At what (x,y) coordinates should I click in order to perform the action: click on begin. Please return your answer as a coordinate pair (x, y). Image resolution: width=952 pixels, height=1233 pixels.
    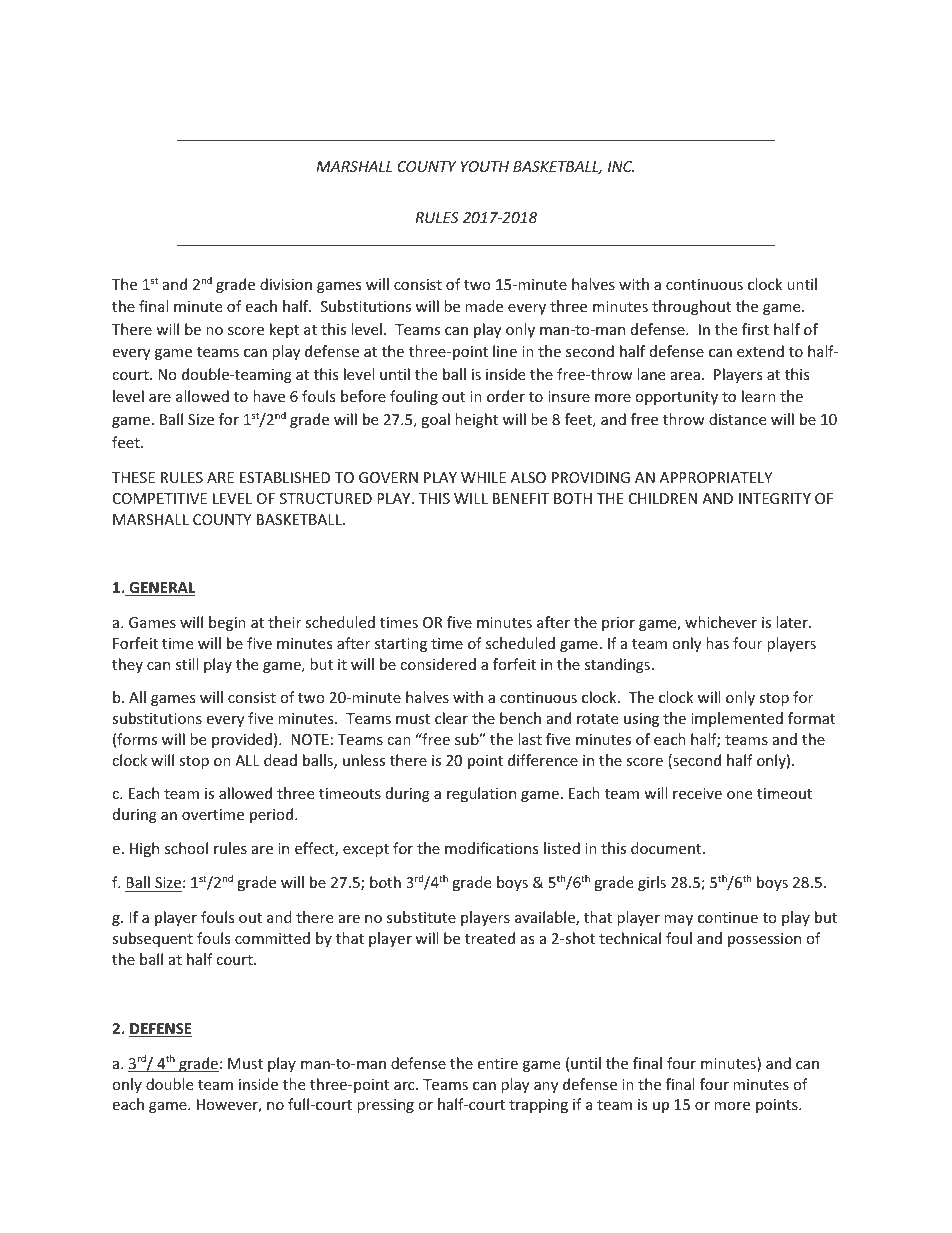
    Looking at the image, I should click on (227, 623).
